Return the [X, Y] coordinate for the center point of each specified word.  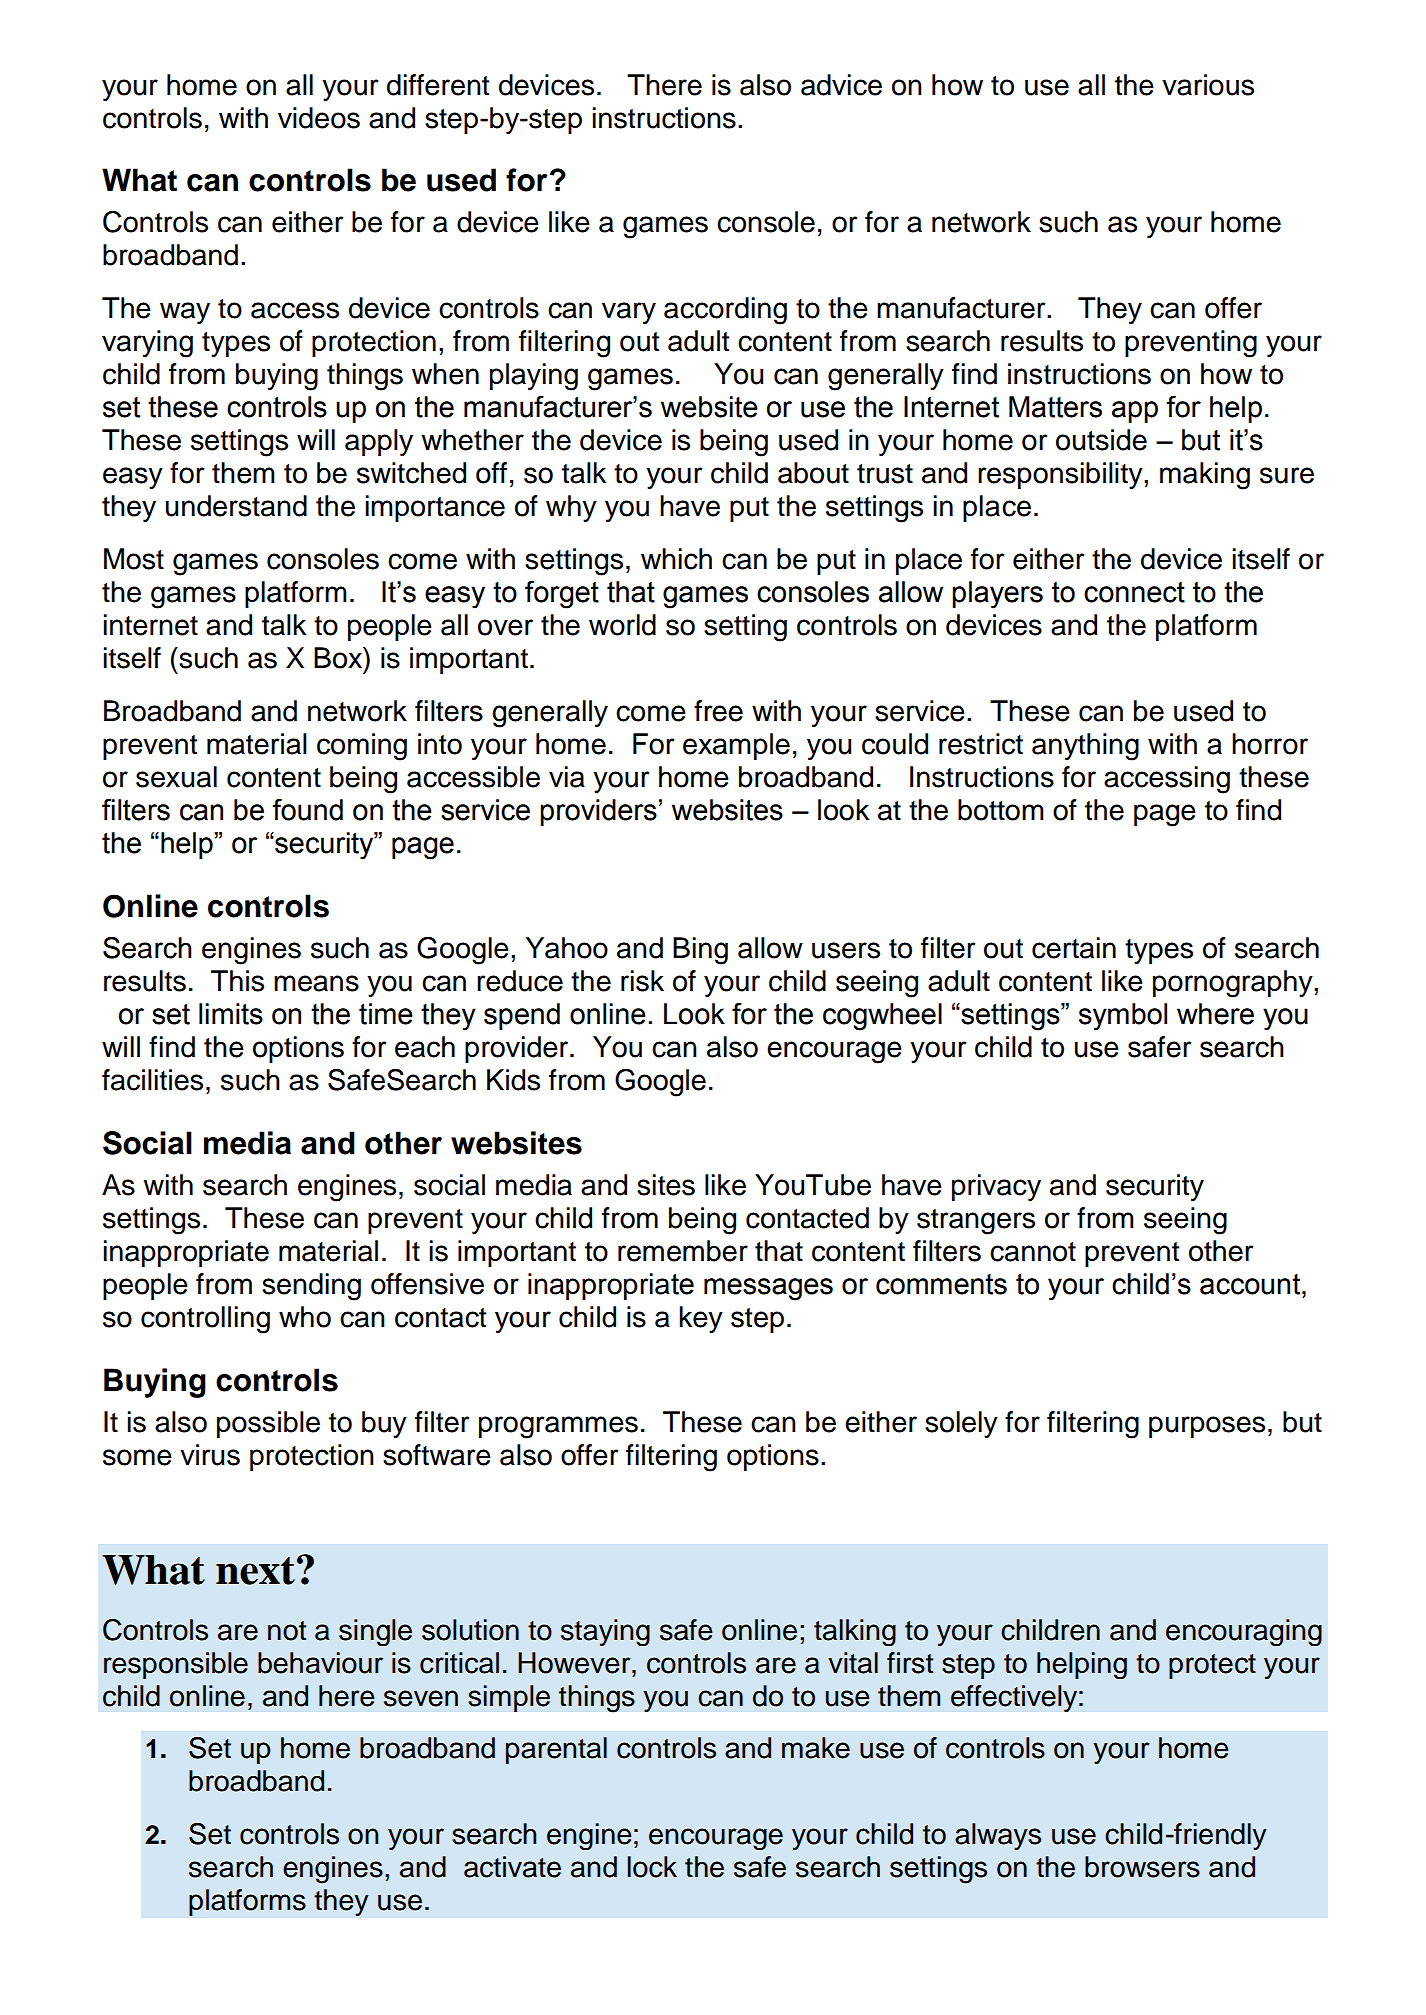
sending [311, 1287]
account [1251, 1284]
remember [683, 1251]
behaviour [320, 1663]
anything [1085, 747]
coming [362, 747]
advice [841, 85]
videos [319, 118]
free [718, 711]
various [1208, 85]
